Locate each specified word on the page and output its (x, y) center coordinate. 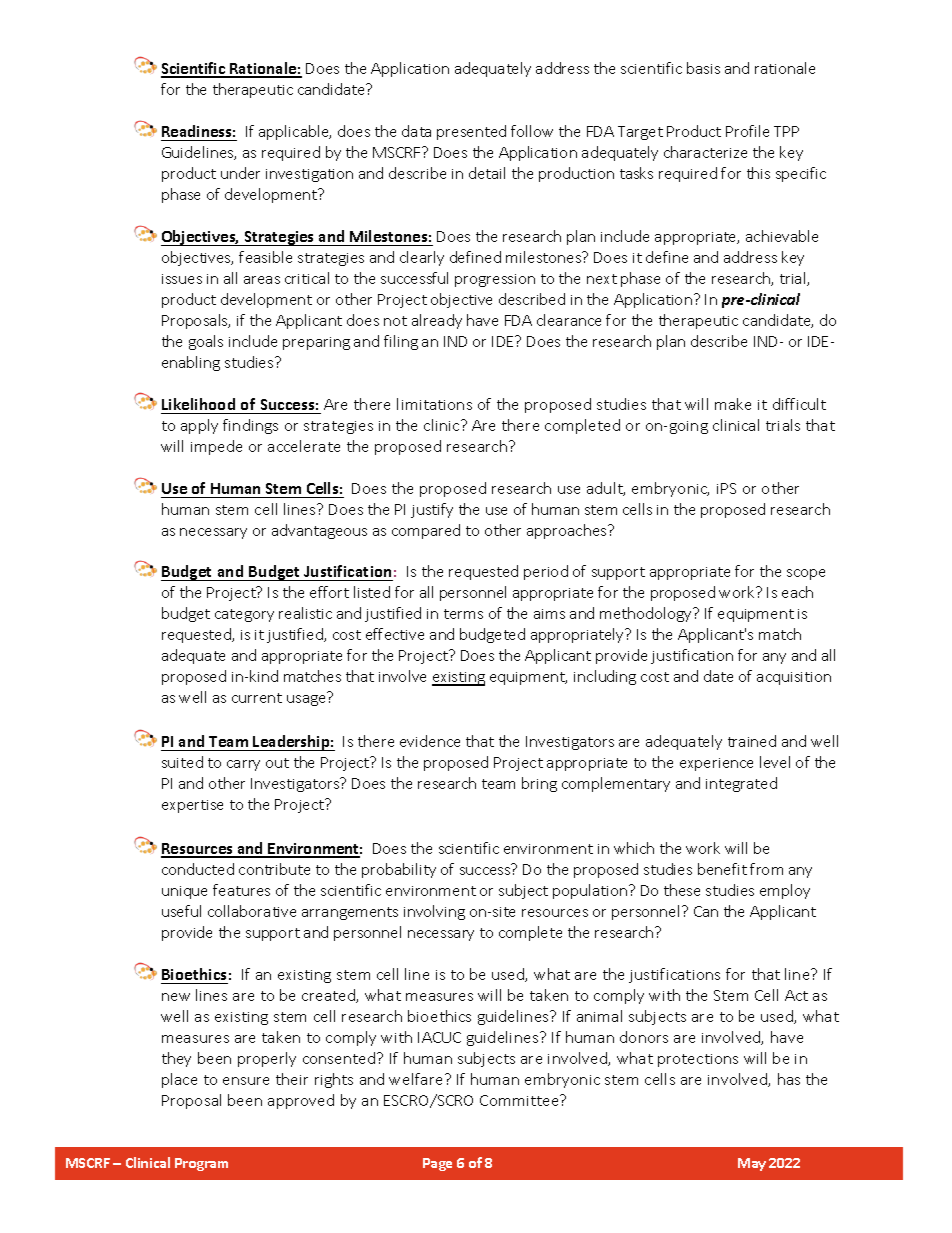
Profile (747, 131)
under (240, 173)
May (752, 1164)
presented (471, 132)
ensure (246, 1081)
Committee (520, 1100)
